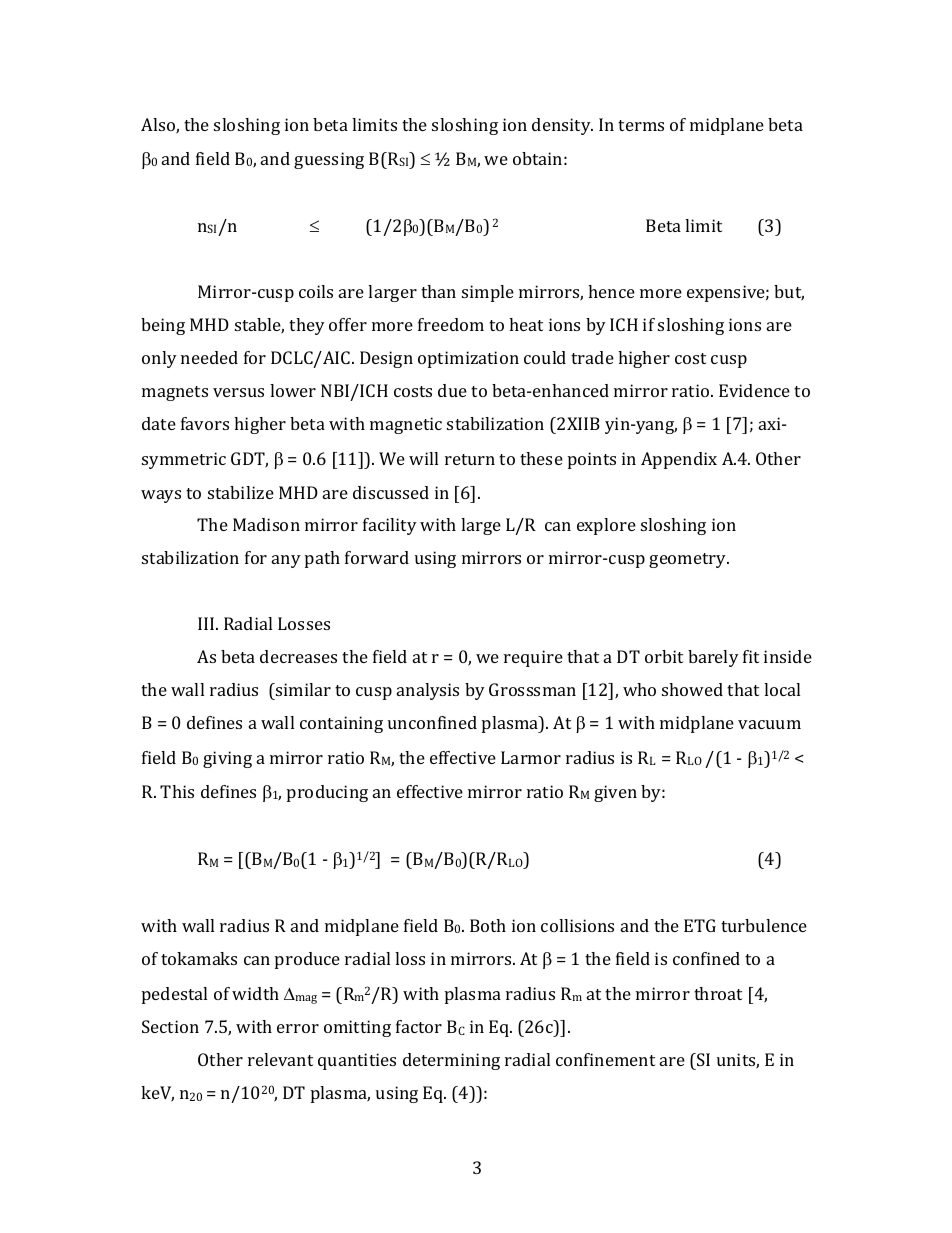  What do you see at coordinates (205, 423) in the screenshot?
I see `favors` at bounding box center [205, 423].
